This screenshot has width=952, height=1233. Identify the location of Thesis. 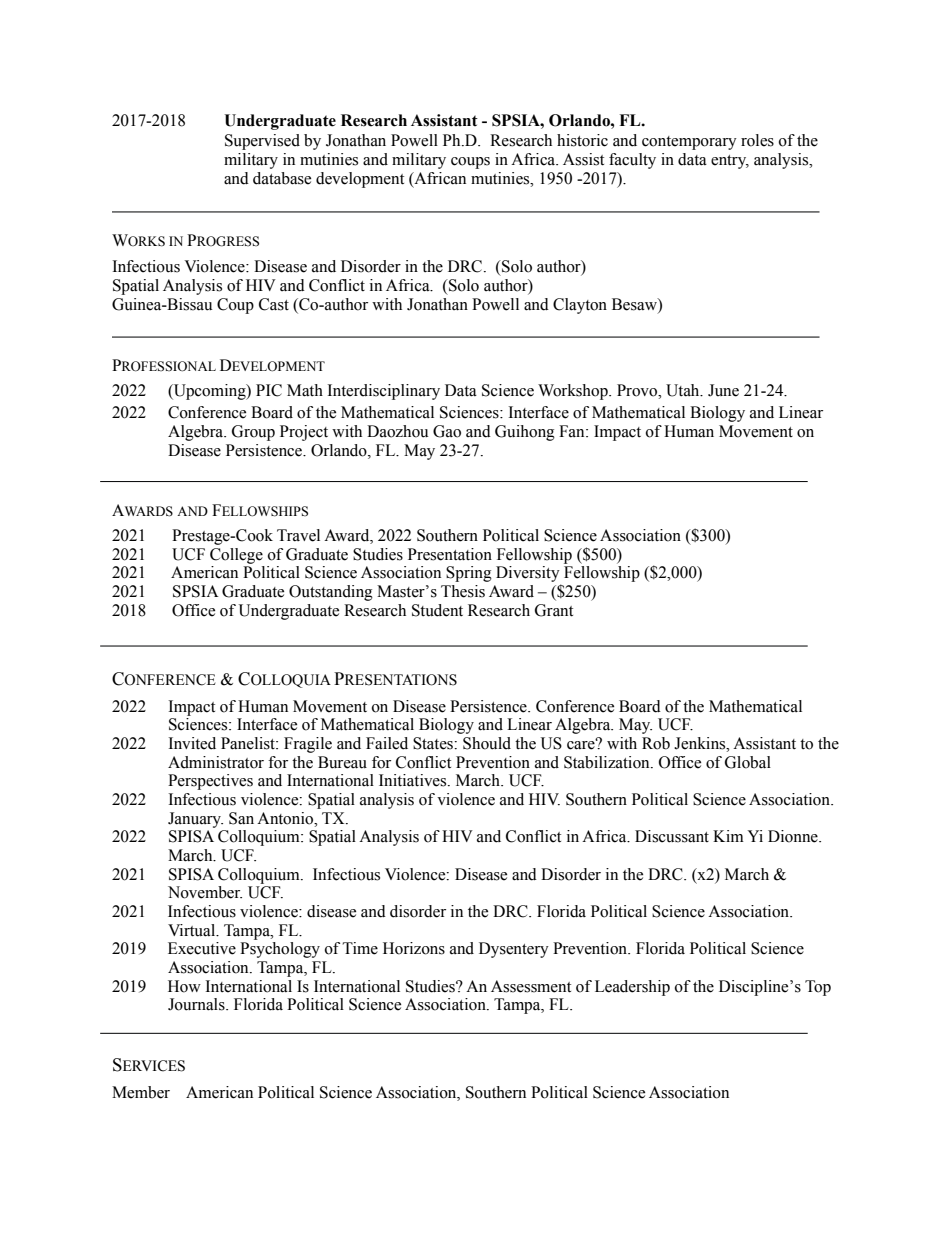
(463, 591).
